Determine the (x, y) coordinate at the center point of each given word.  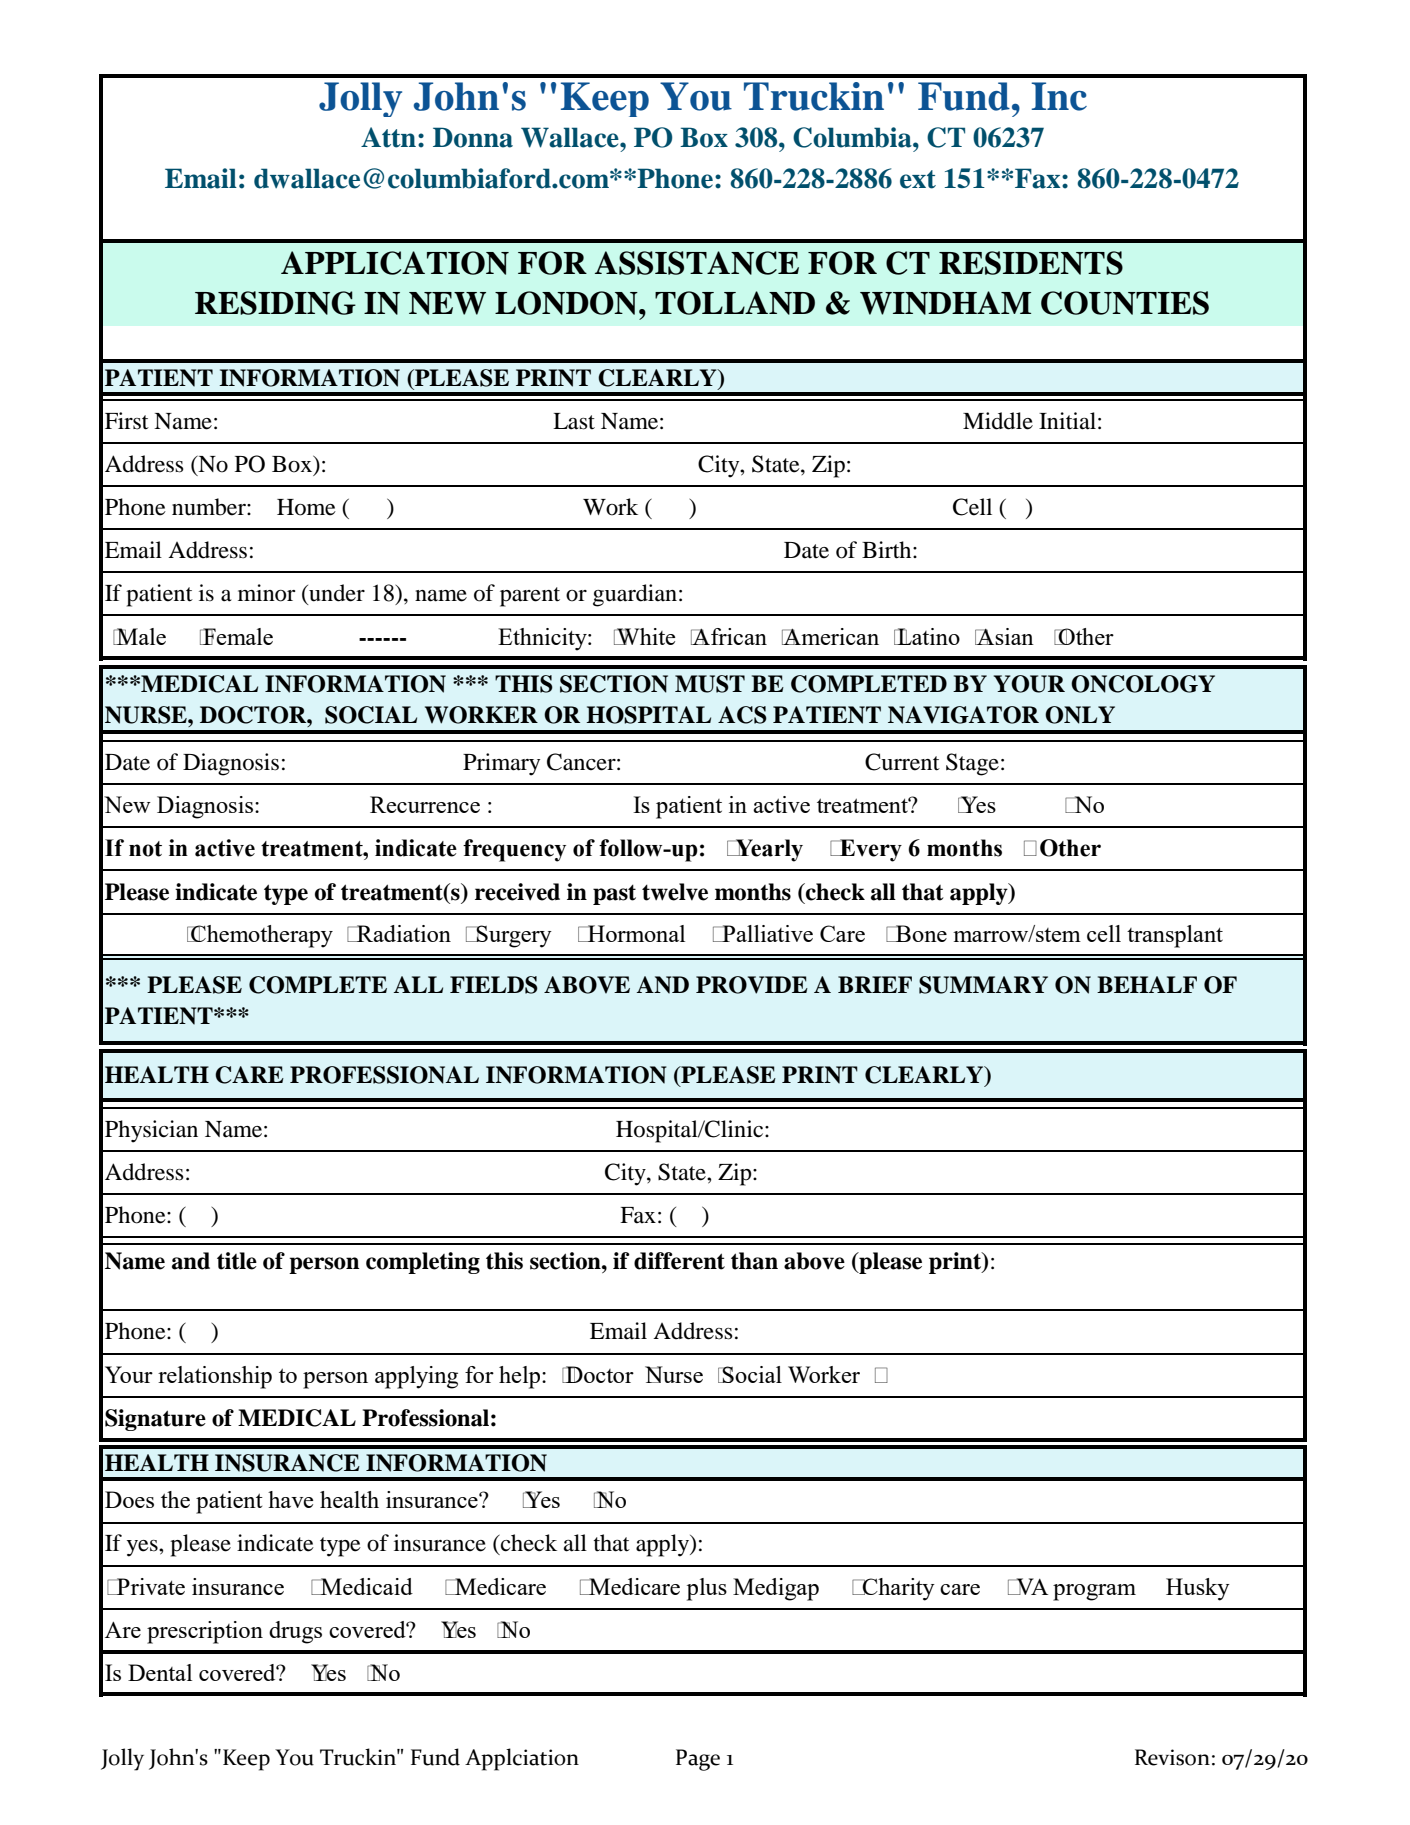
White (645, 636)
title (237, 1261)
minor (266, 593)
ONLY (1080, 715)
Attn (388, 137)
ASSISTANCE (697, 263)
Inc (1059, 96)
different (679, 1261)
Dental (160, 1672)
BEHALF (1147, 984)
